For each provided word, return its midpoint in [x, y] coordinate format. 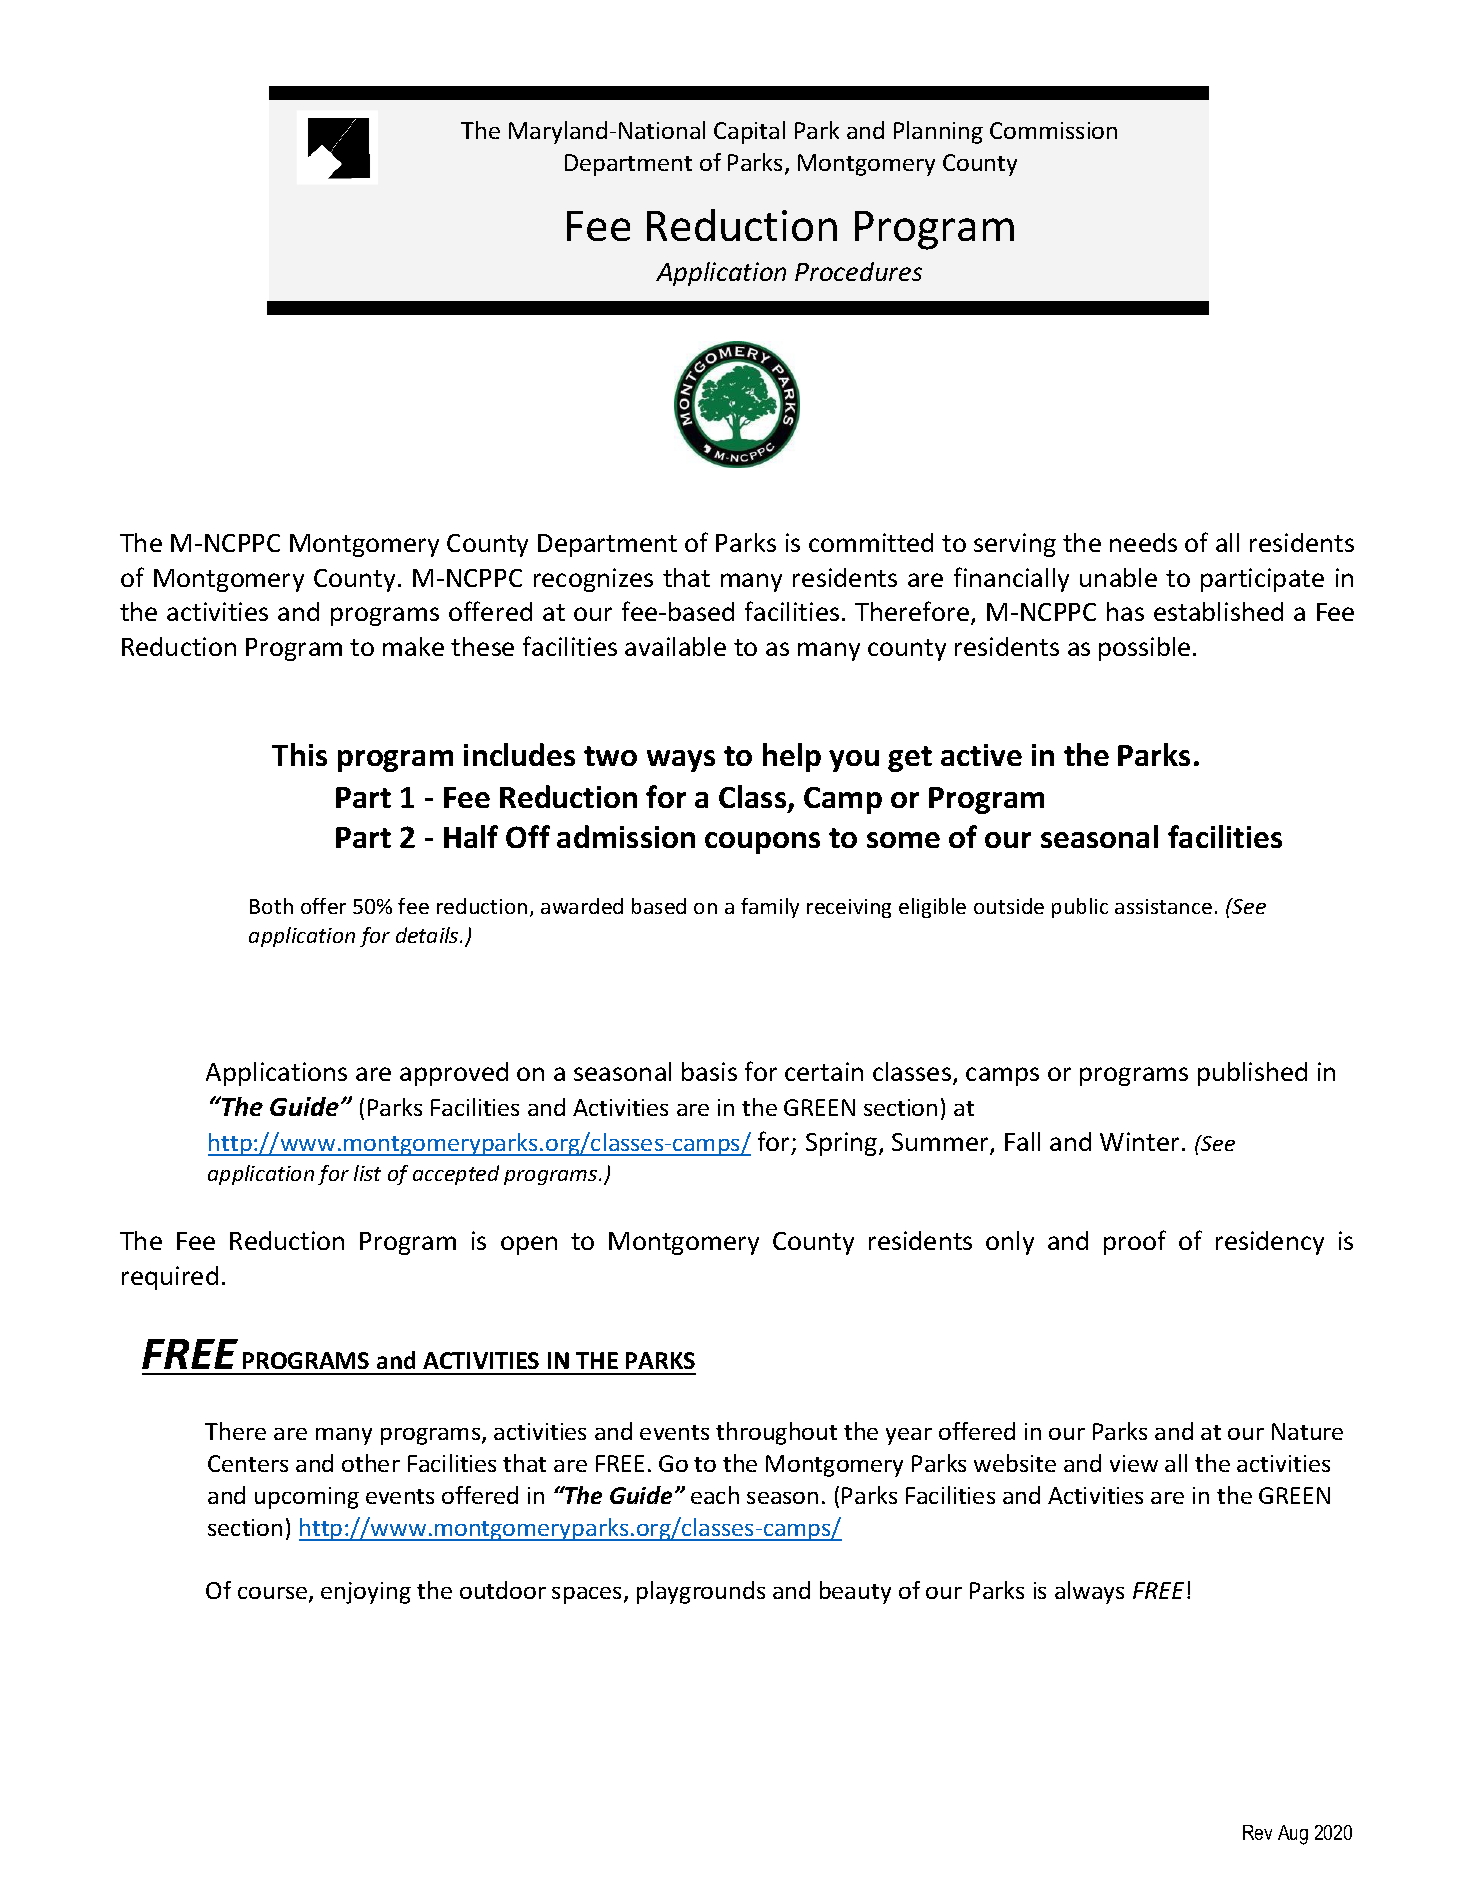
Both [271, 906]
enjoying [366, 1593]
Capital [749, 132]
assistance [1163, 906]
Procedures [858, 271]
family [770, 908]
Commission [1053, 130]
